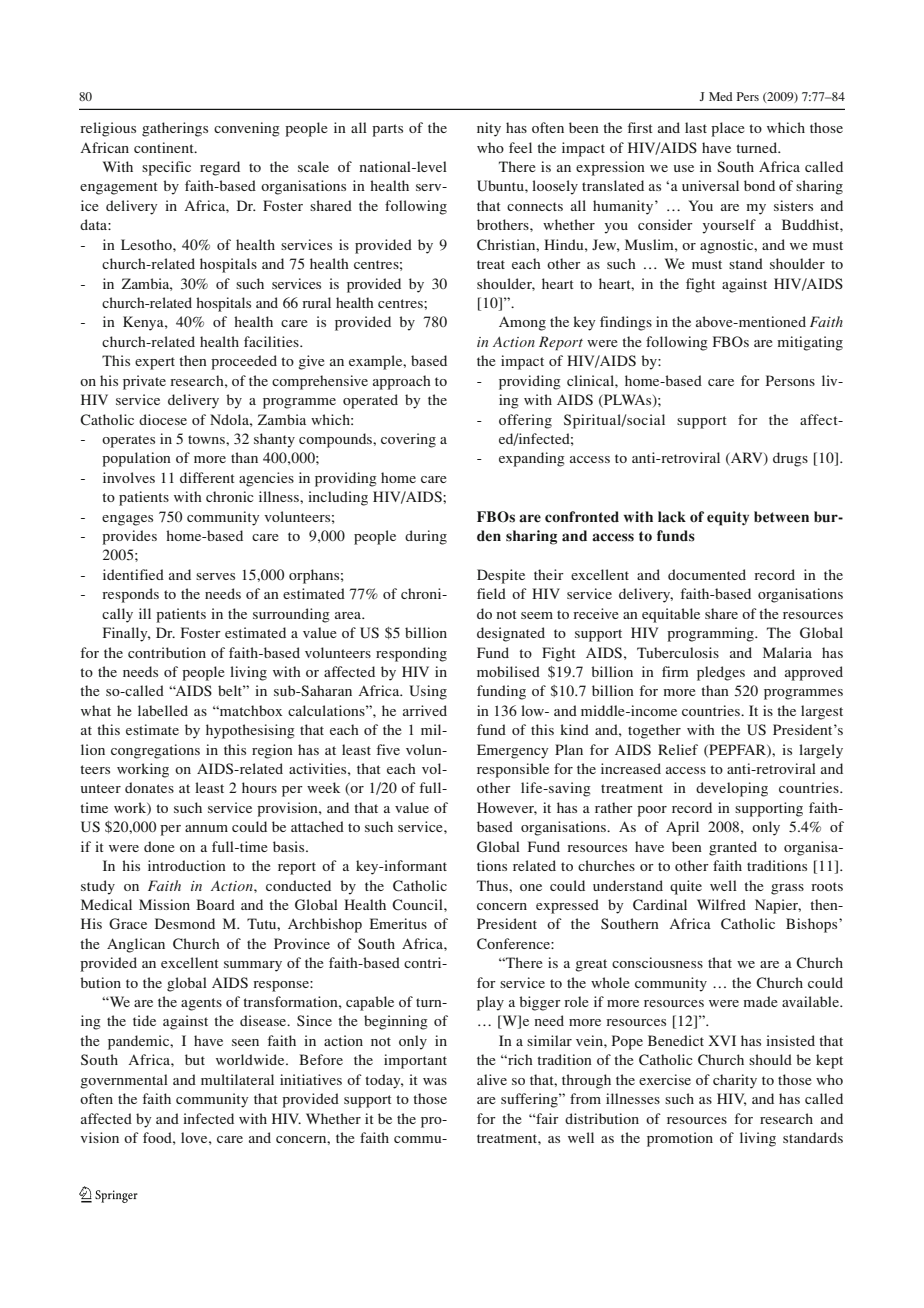 This screenshot has width=924, height=1308. What do you see at coordinates (237, 1079) in the screenshot?
I see `multilateral` at bounding box center [237, 1079].
